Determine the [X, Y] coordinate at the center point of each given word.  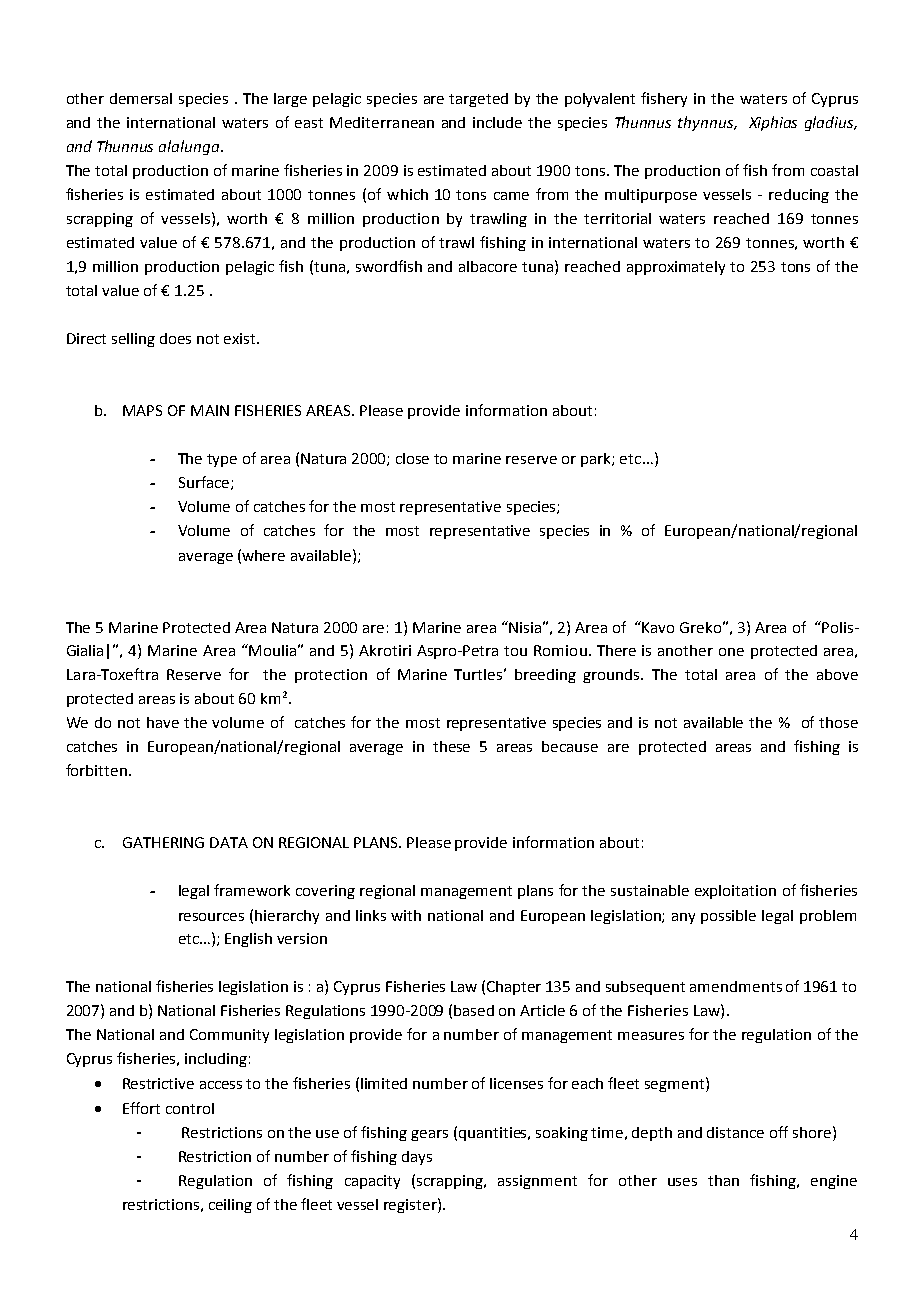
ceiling [230, 1206]
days [417, 1158]
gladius [830, 123]
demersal [141, 98]
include [497, 122]
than [723, 1180]
